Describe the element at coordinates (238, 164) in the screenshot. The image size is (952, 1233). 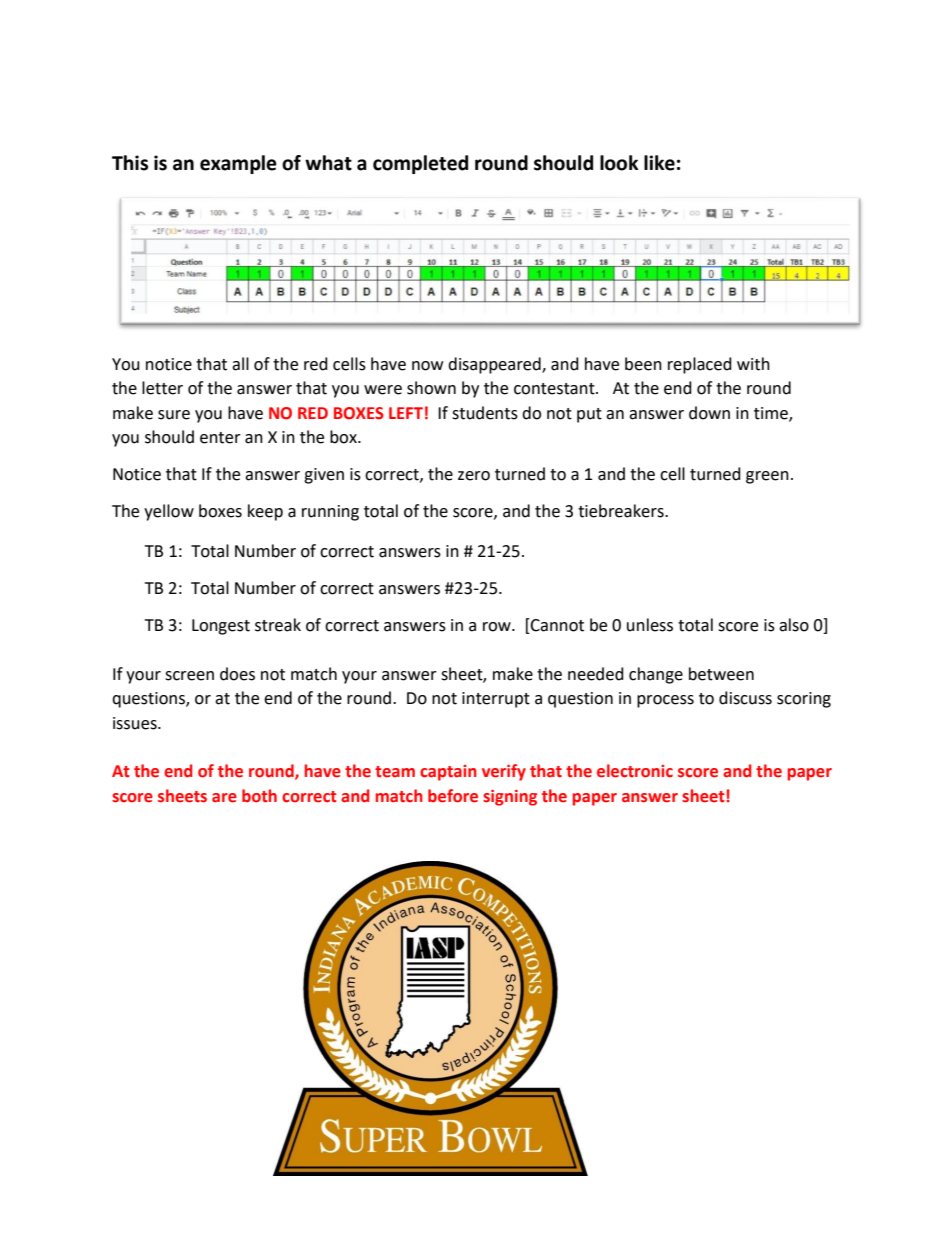
I see `example` at that location.
